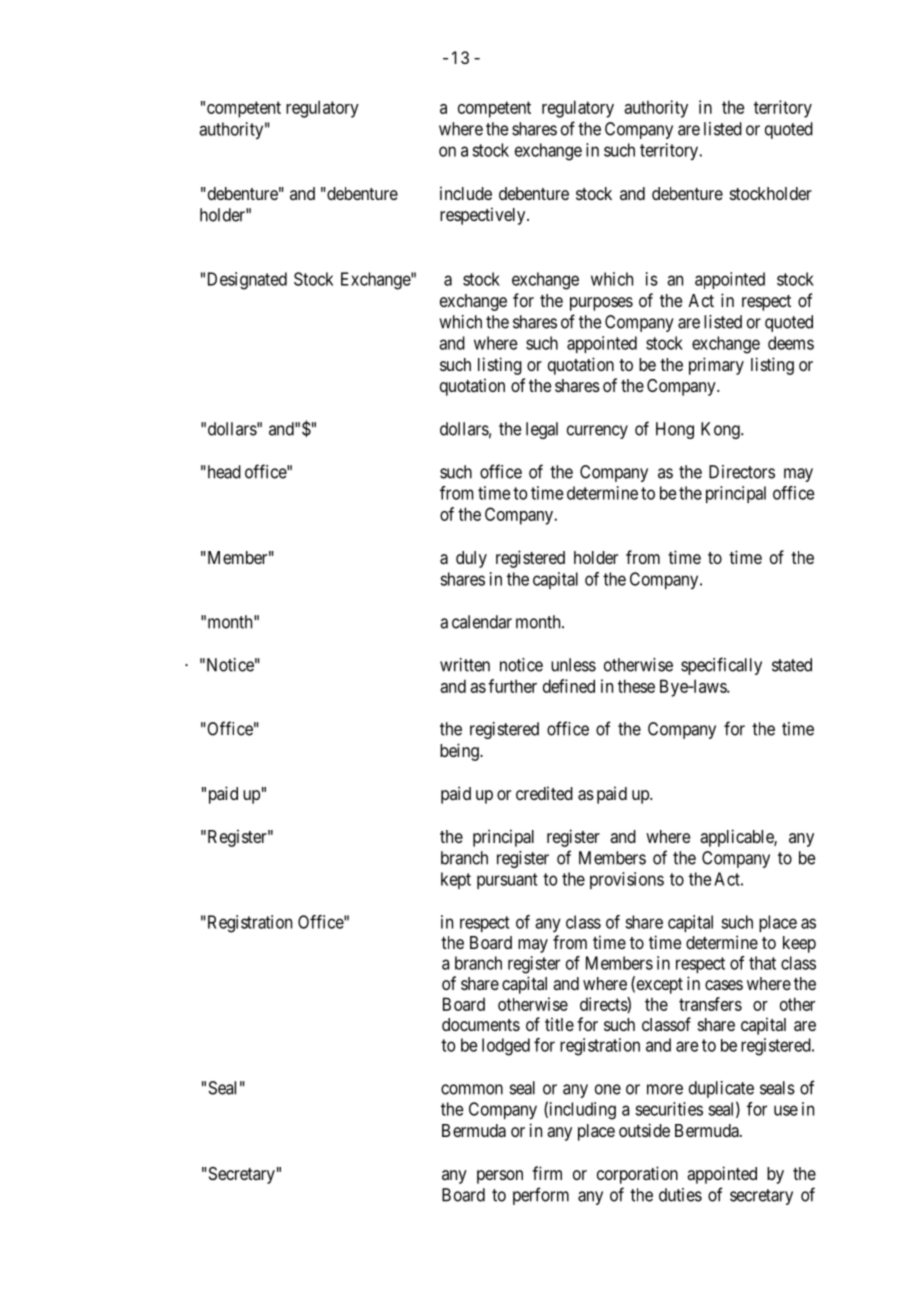  I want to click on person, so click(500, 1177).
